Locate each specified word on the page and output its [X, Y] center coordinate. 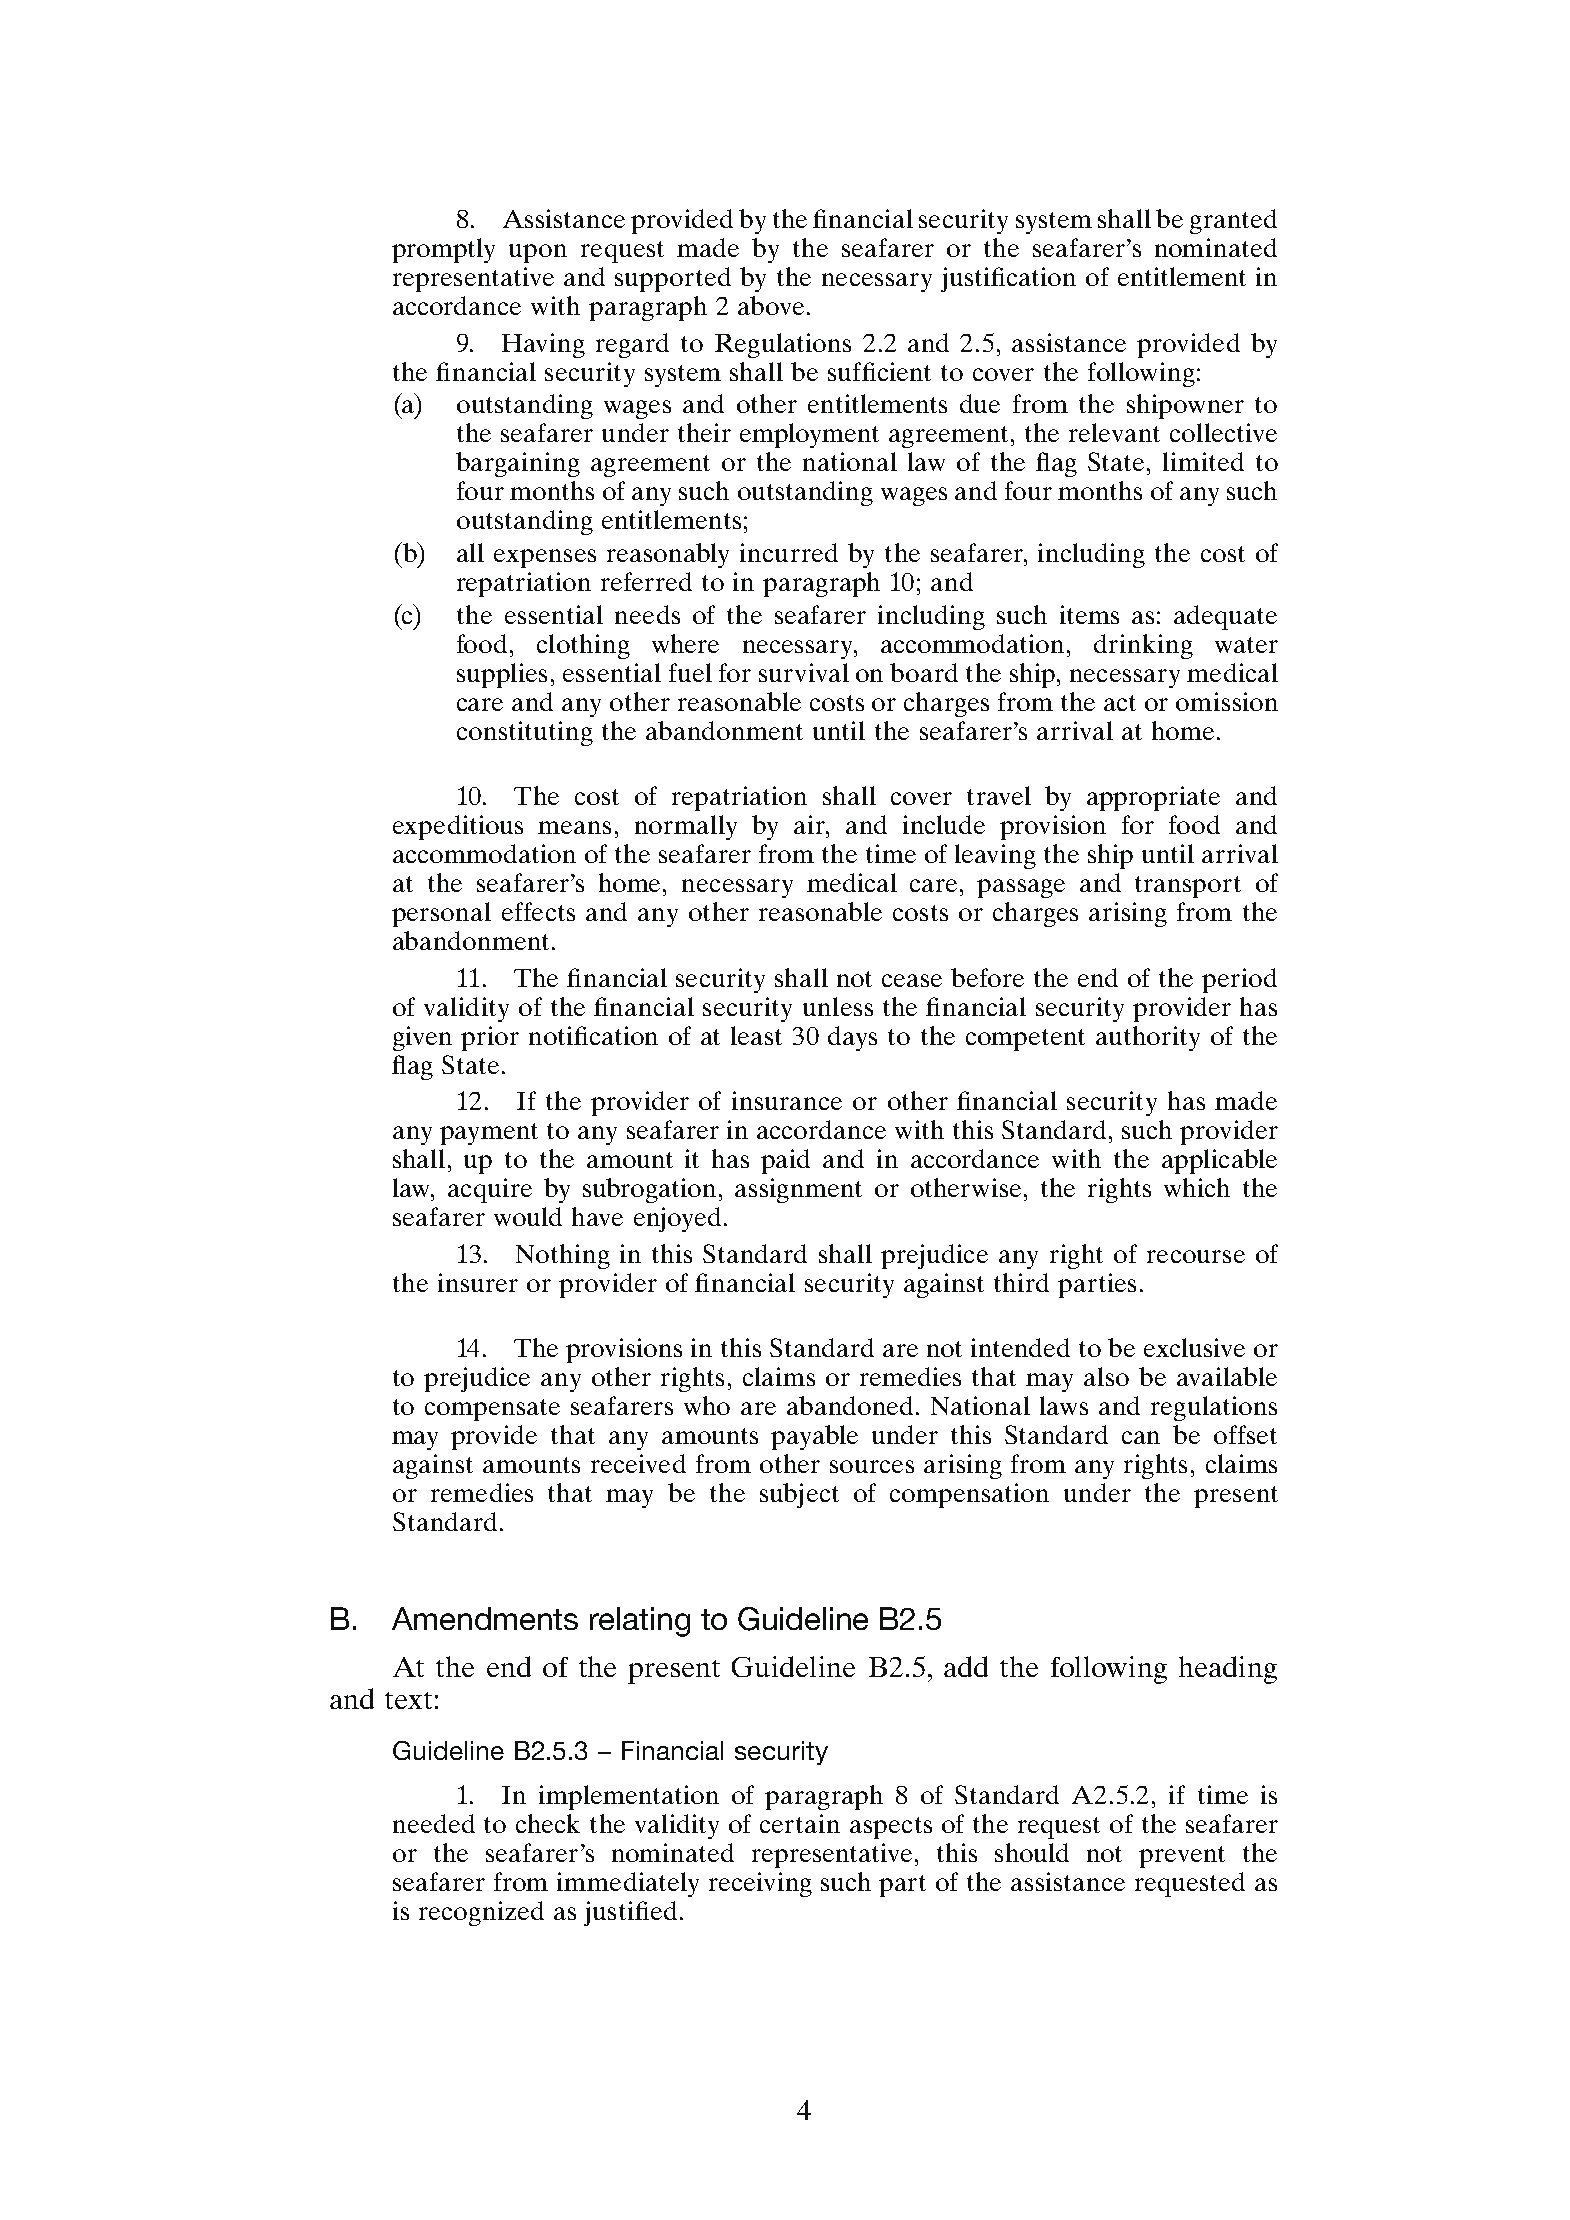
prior [490, 1038]
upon [538, 253]
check [548, 1823]
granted [1233, 221]
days [852, 1038]
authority [1148, 1038]
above [771, 305]
